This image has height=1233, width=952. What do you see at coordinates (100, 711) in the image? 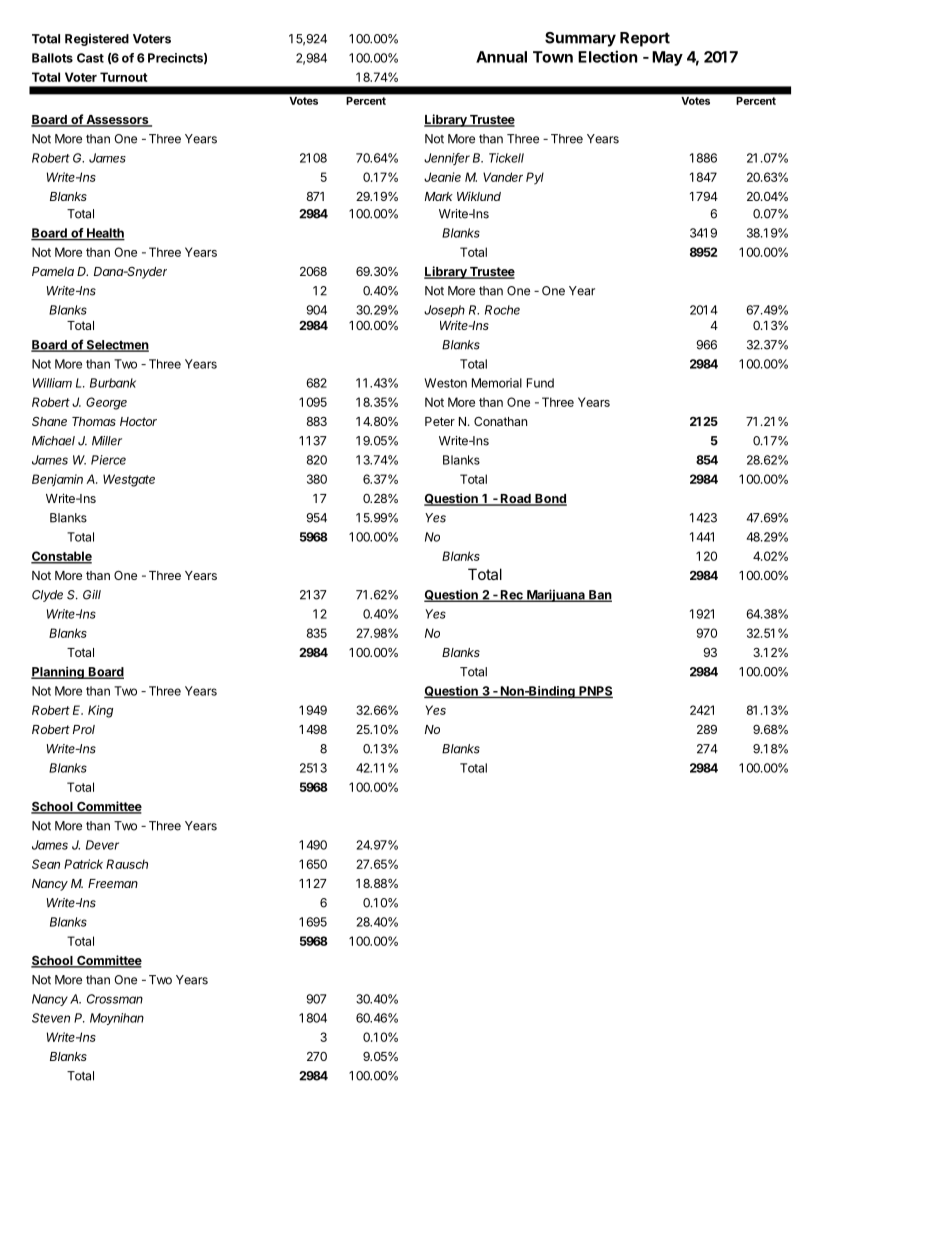
I see `King` at bounding box center [100, 711].
